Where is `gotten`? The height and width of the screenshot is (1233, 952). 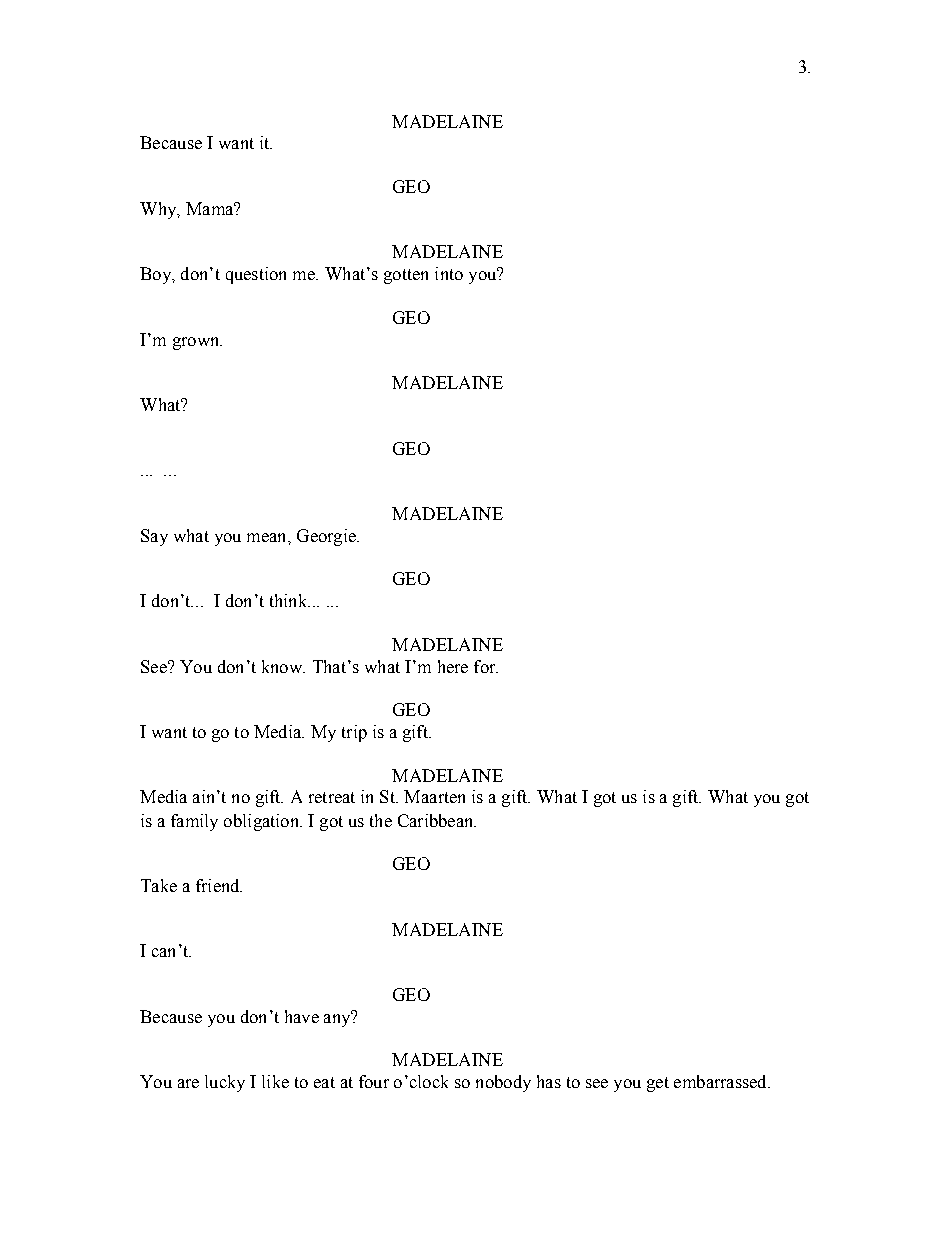
gotten is located at coordinates (406, 276).
